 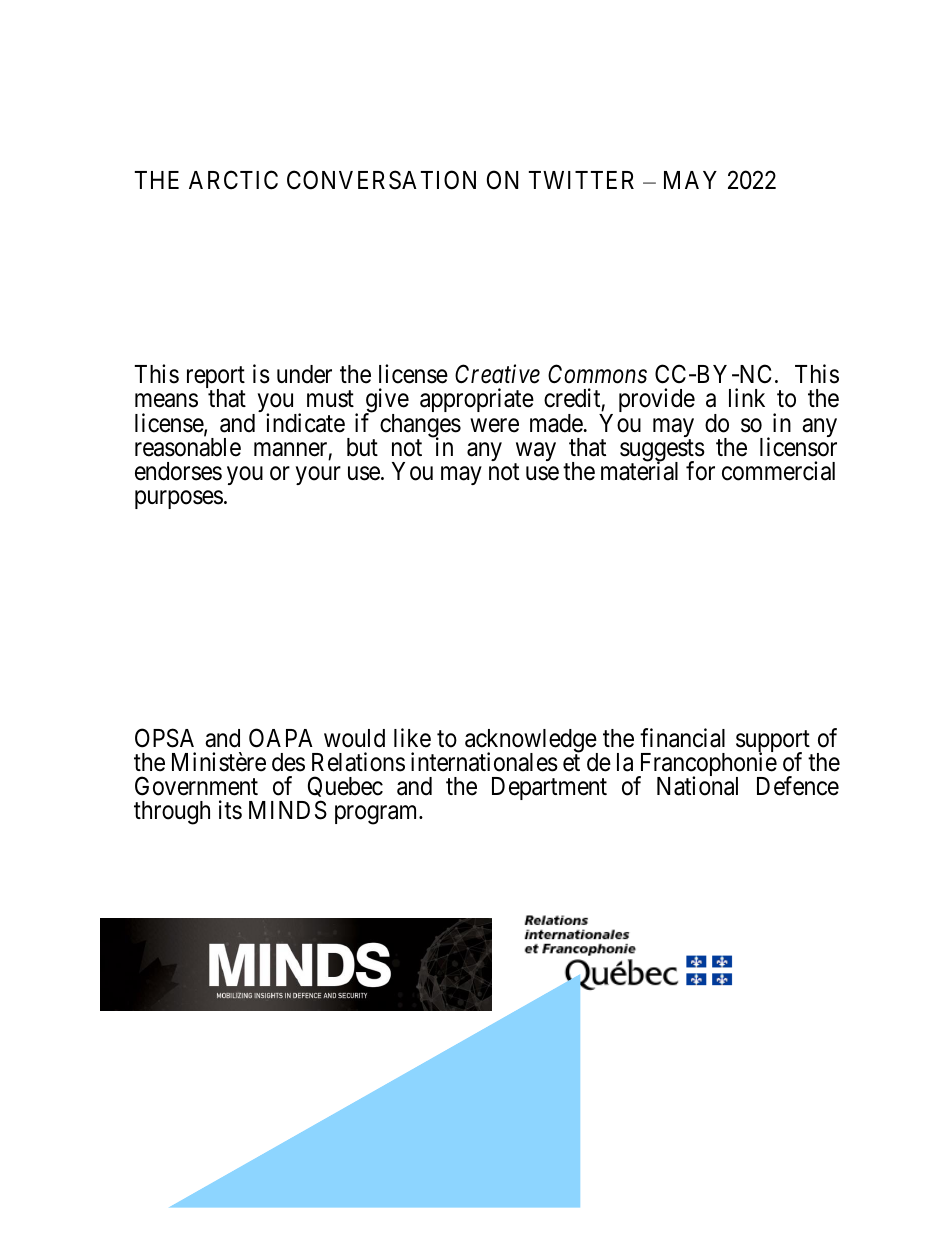 I want to click on for, so click(x=700, y=471).
